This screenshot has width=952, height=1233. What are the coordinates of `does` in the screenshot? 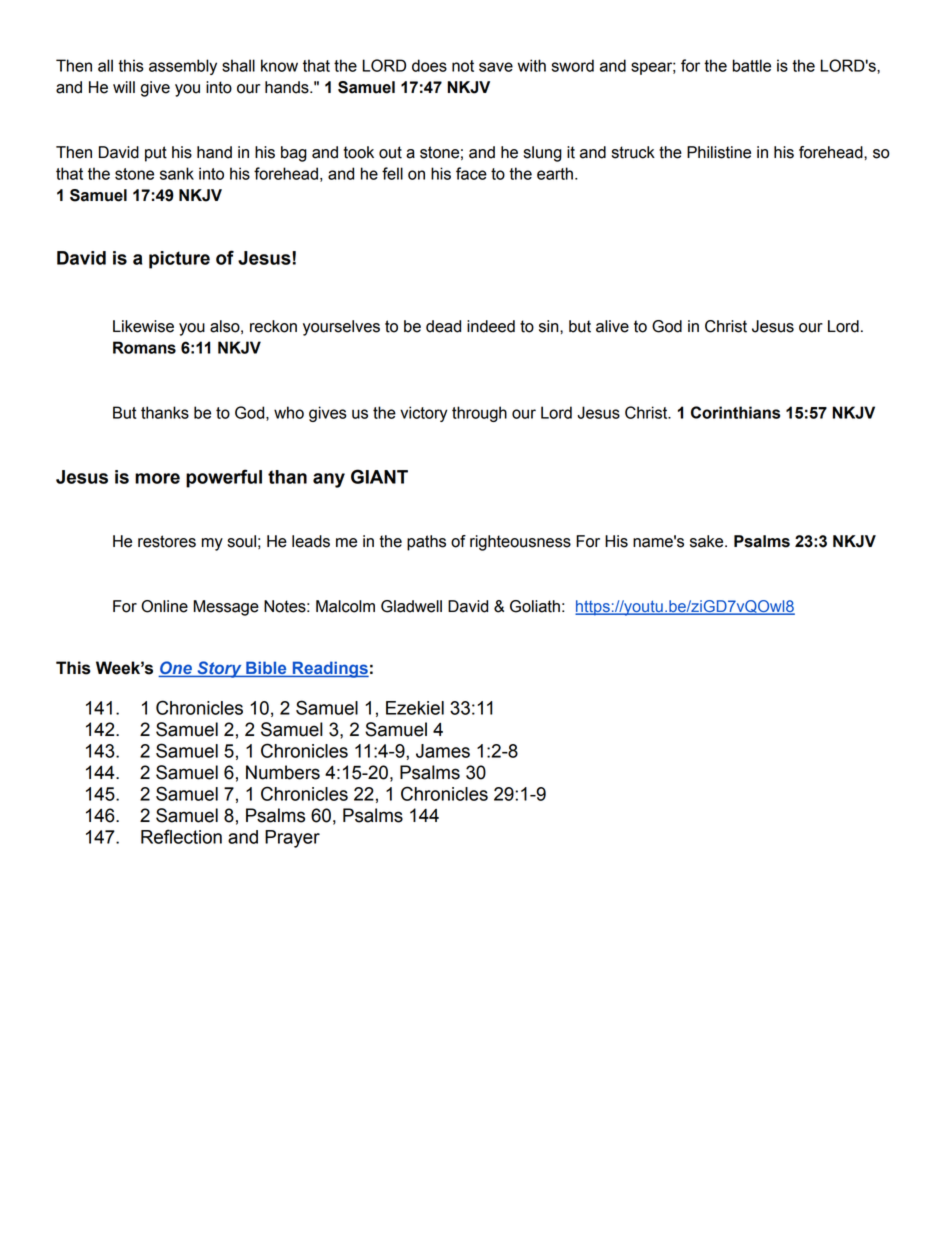 It's located at (429, 65).
